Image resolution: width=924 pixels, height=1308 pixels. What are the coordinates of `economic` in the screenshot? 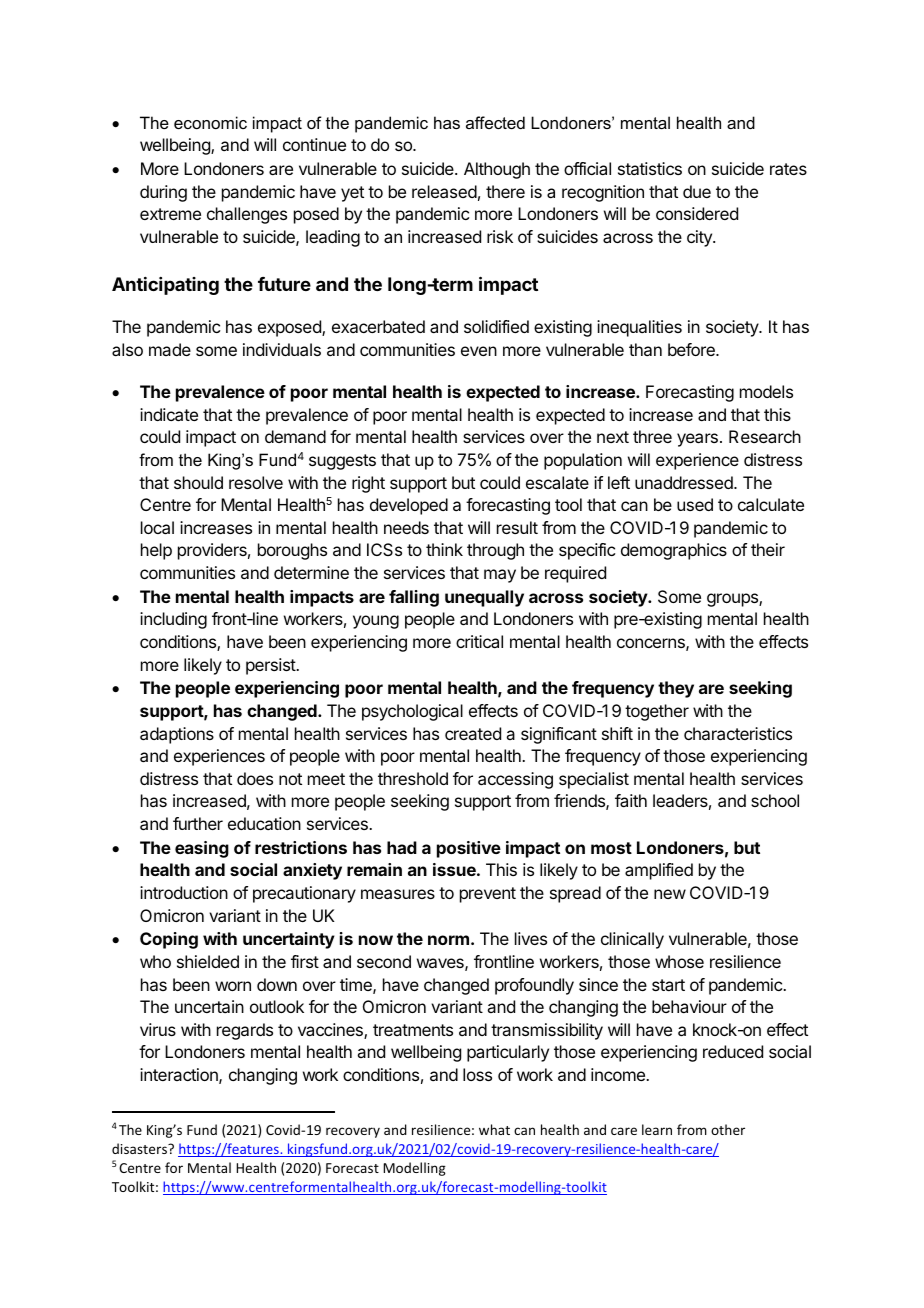 It's located at (210, 122).
